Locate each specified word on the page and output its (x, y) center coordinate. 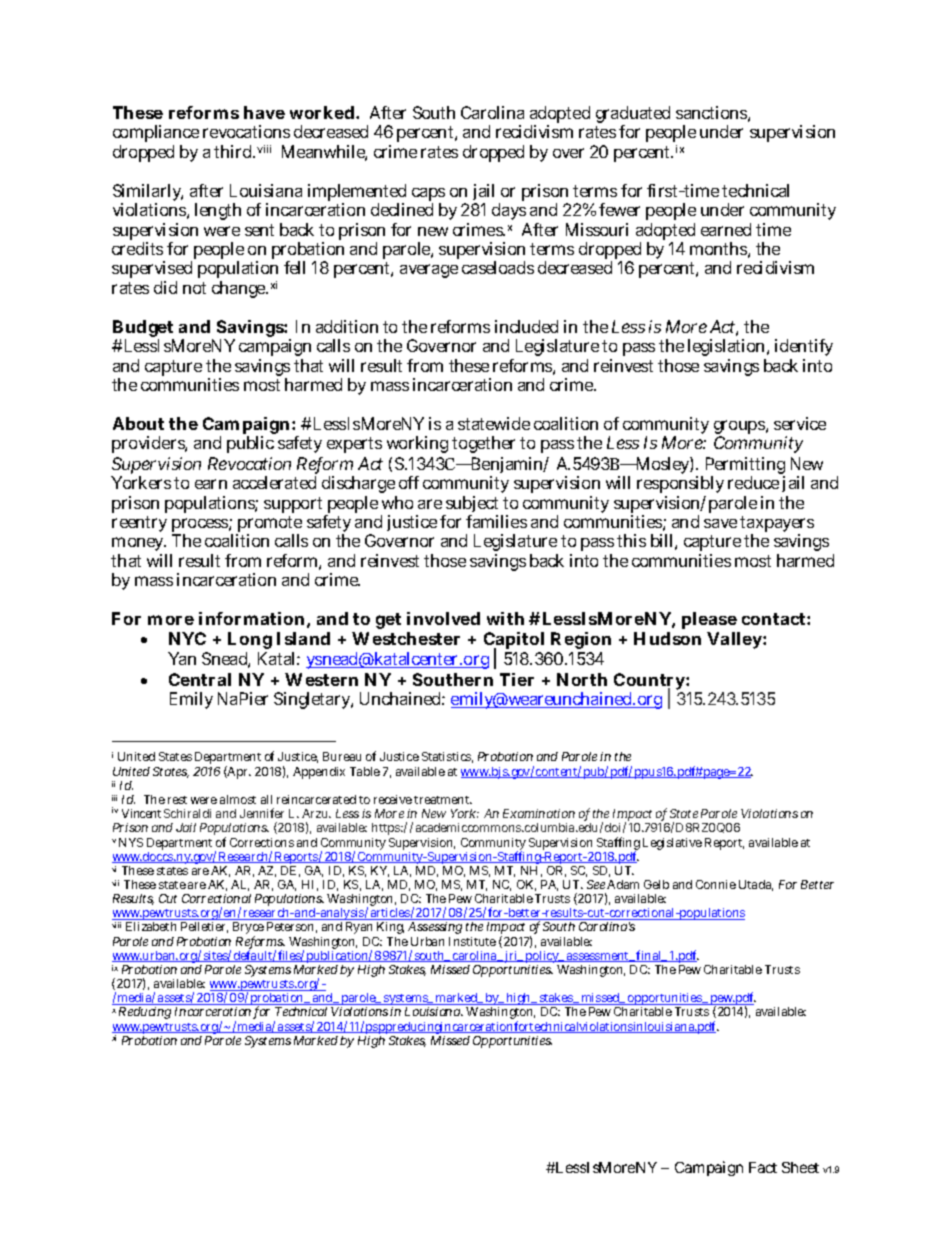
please (709, 620)
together (483, 444)
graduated (633, 116)
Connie (716, 884)
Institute (472, 941)
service (800, 423)
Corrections (262, 842)
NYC (187, 638)
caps (428, 196)
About (138, 423)
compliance (156, 133)
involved (443, 618)
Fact (763, 1167)
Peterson (292, 927)
